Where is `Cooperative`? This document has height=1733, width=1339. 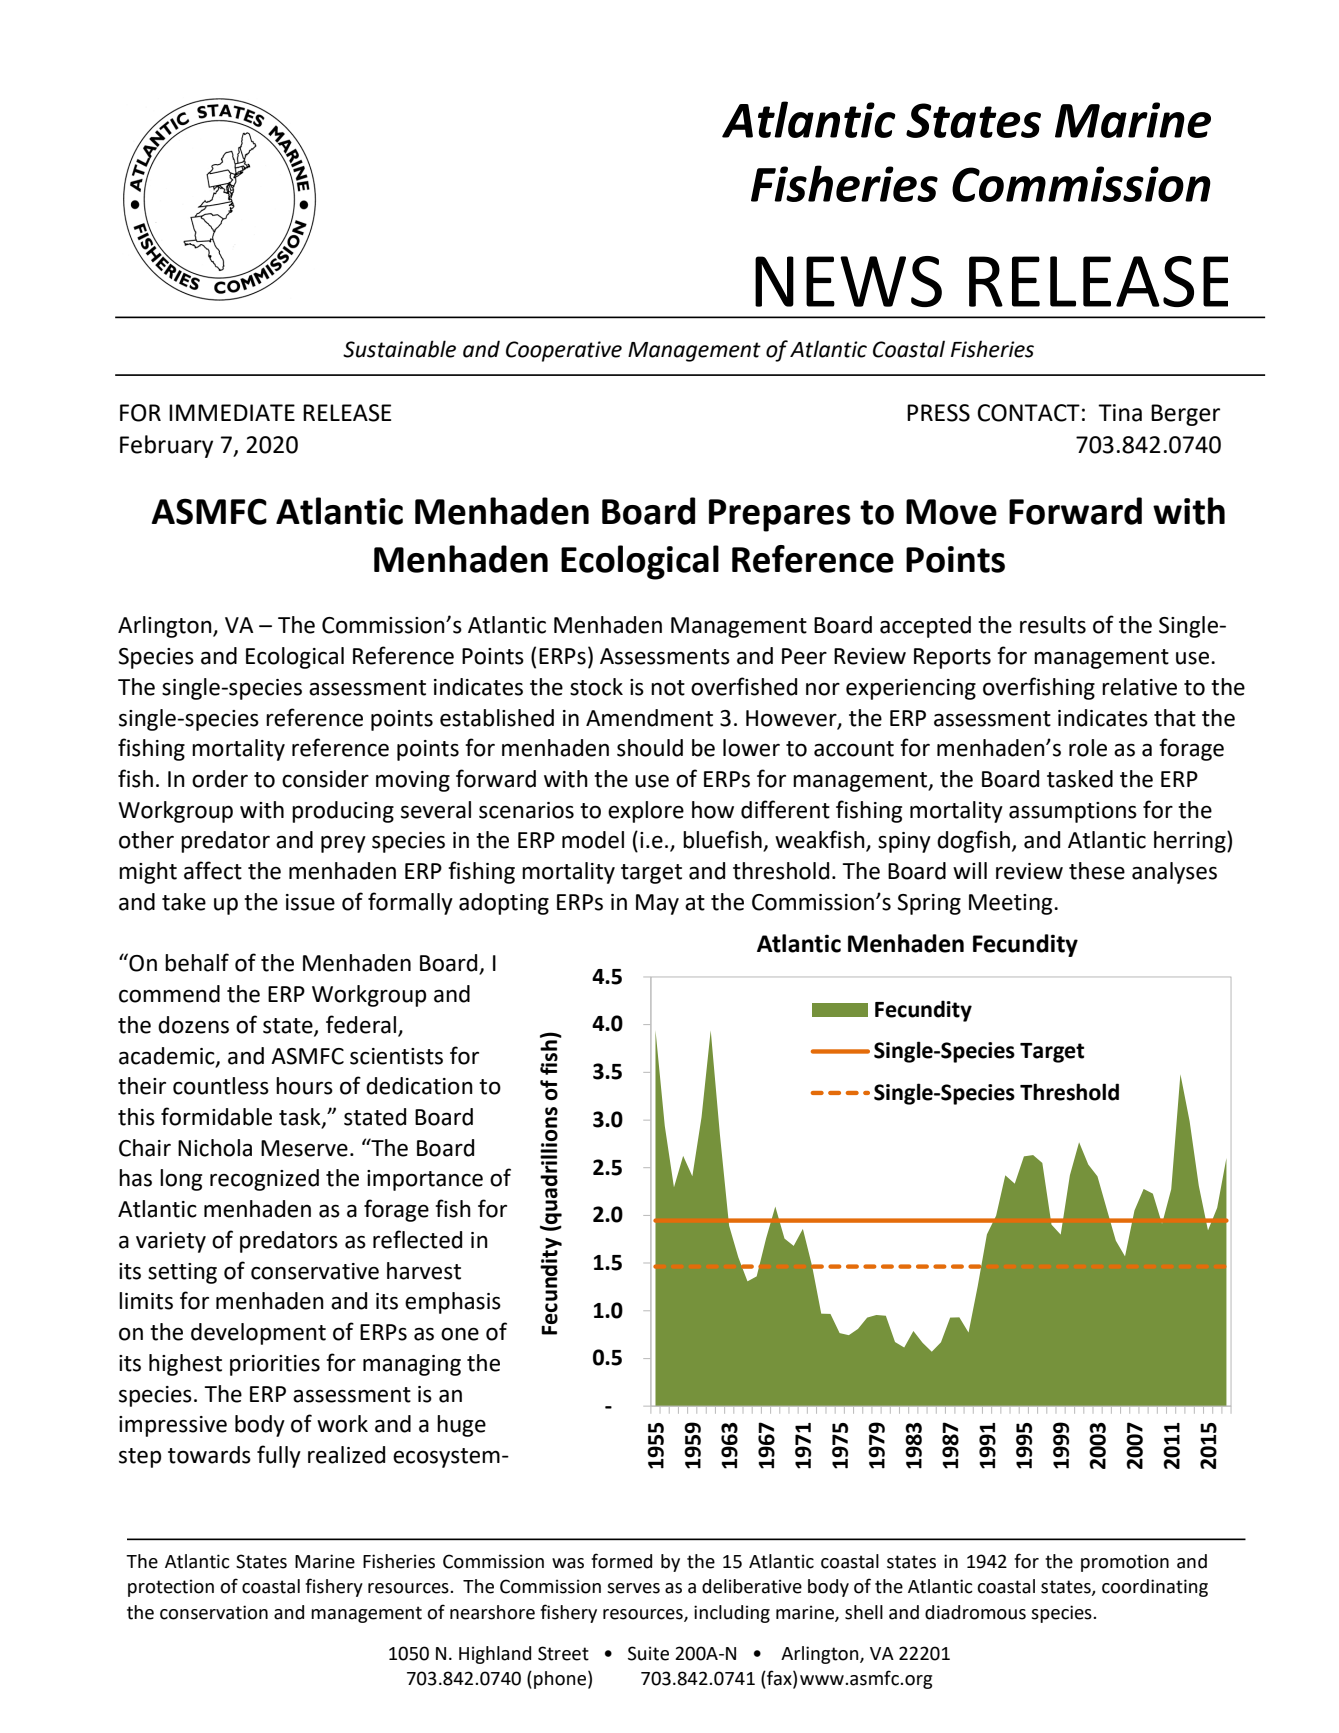
Cooperative is located at coordinates (564, 351).
